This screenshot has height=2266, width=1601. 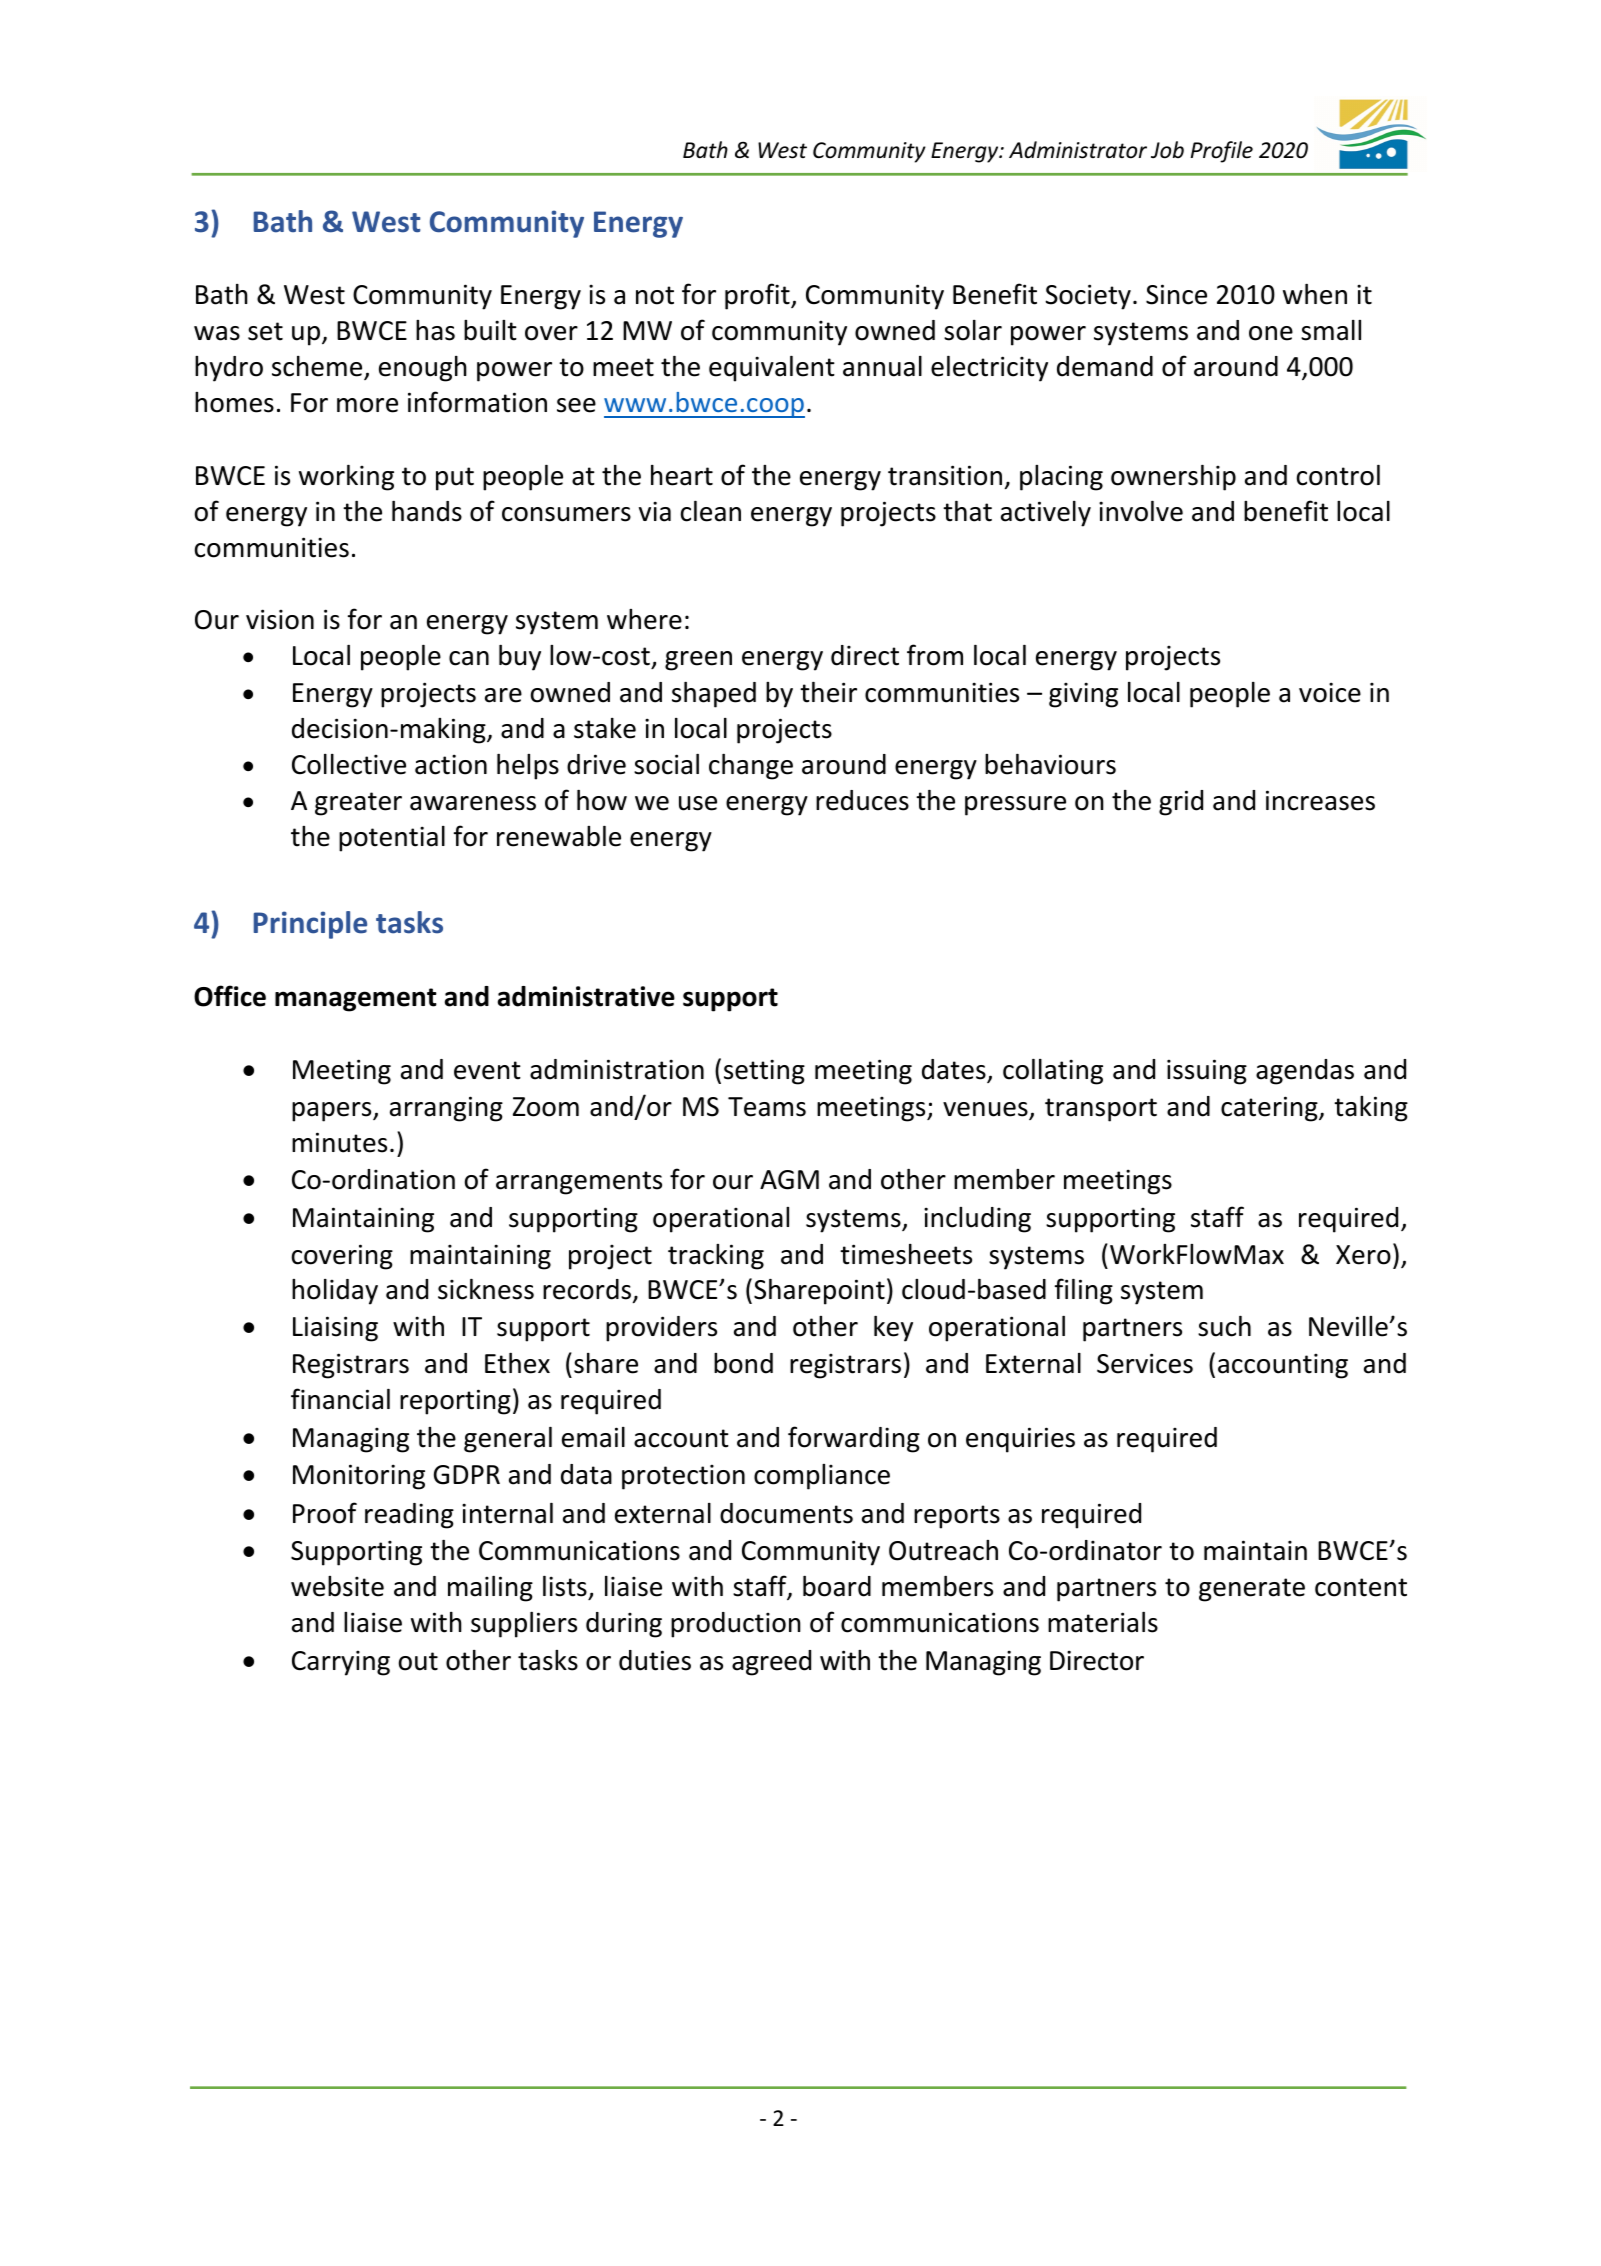 What do you see at coordinates (1222, 152) in the screenshot?
I see `Profile` at bounding box center [1222, 152].
